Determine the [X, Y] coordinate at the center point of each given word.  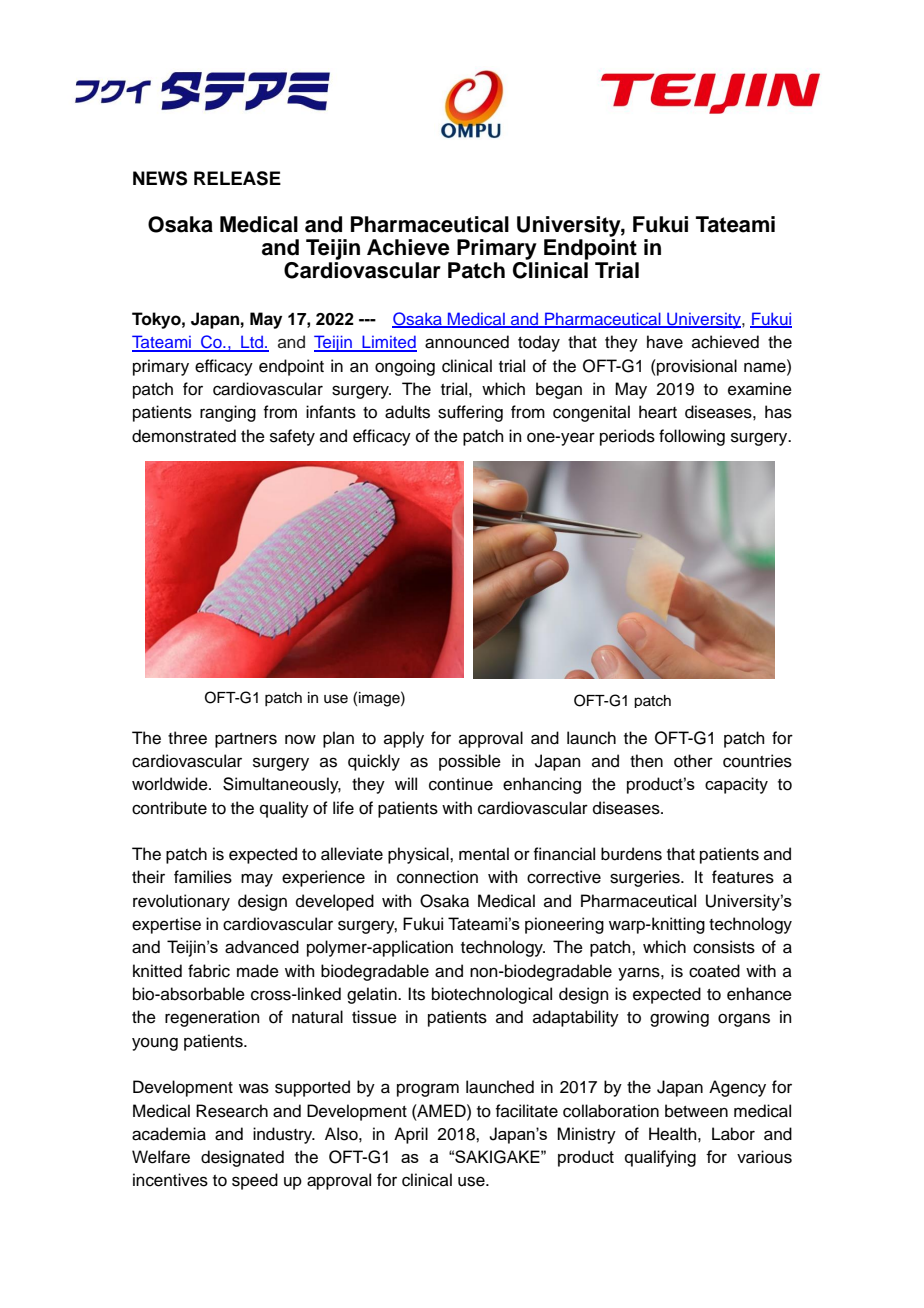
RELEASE [237, 178]
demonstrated [184, 436]
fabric [209, 971]
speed [255, 1181]
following [692, 437]
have [665, 342]
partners [246, 740]
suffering [470, 413]
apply [404, 739]
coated [714, 971]
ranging [228, 413]
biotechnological [492, 995]
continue [461, 784]
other [693, 761]
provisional [696, 367]
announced [467, 342]
